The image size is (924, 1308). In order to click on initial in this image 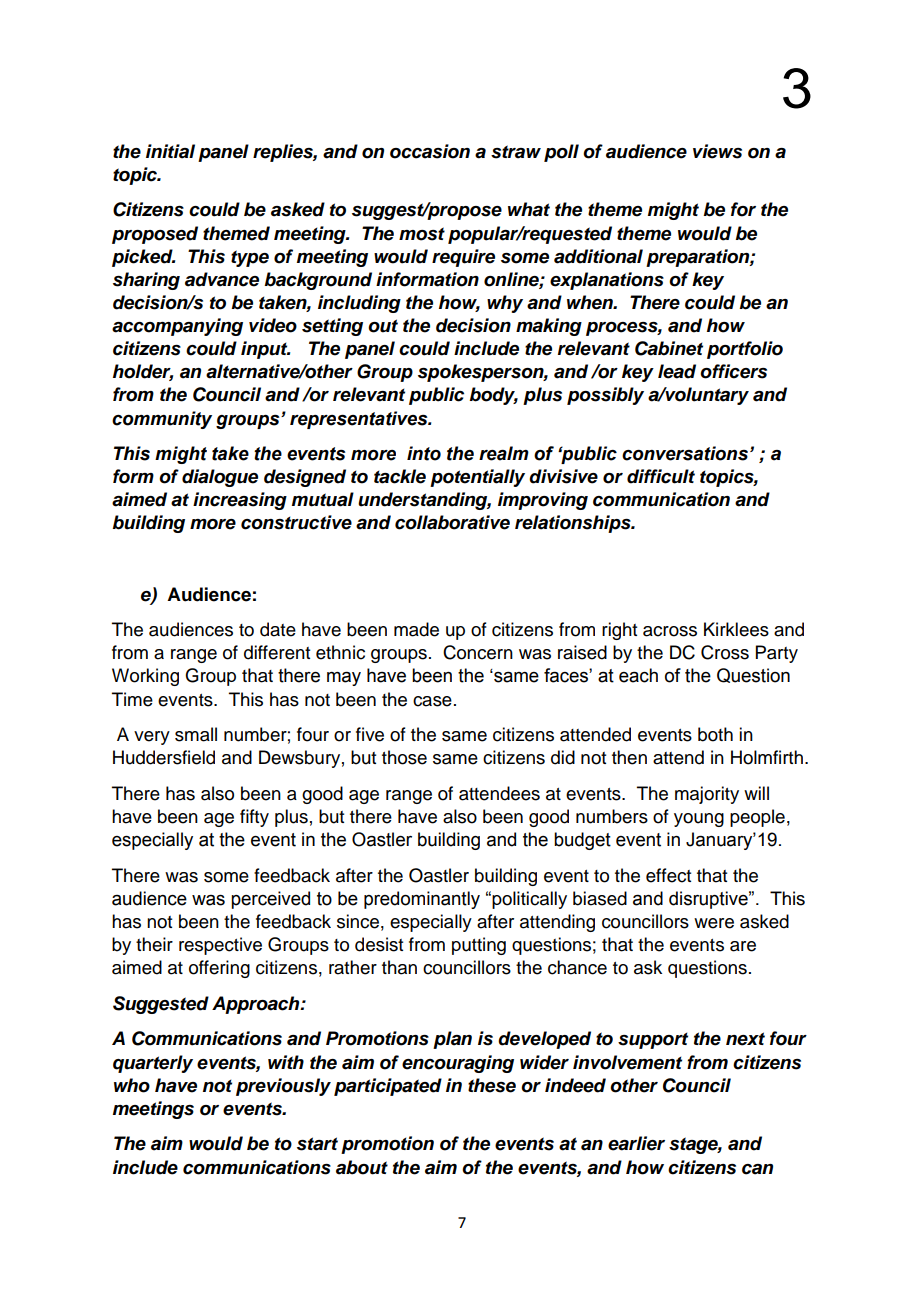, I will do `click(170, 151)`.
